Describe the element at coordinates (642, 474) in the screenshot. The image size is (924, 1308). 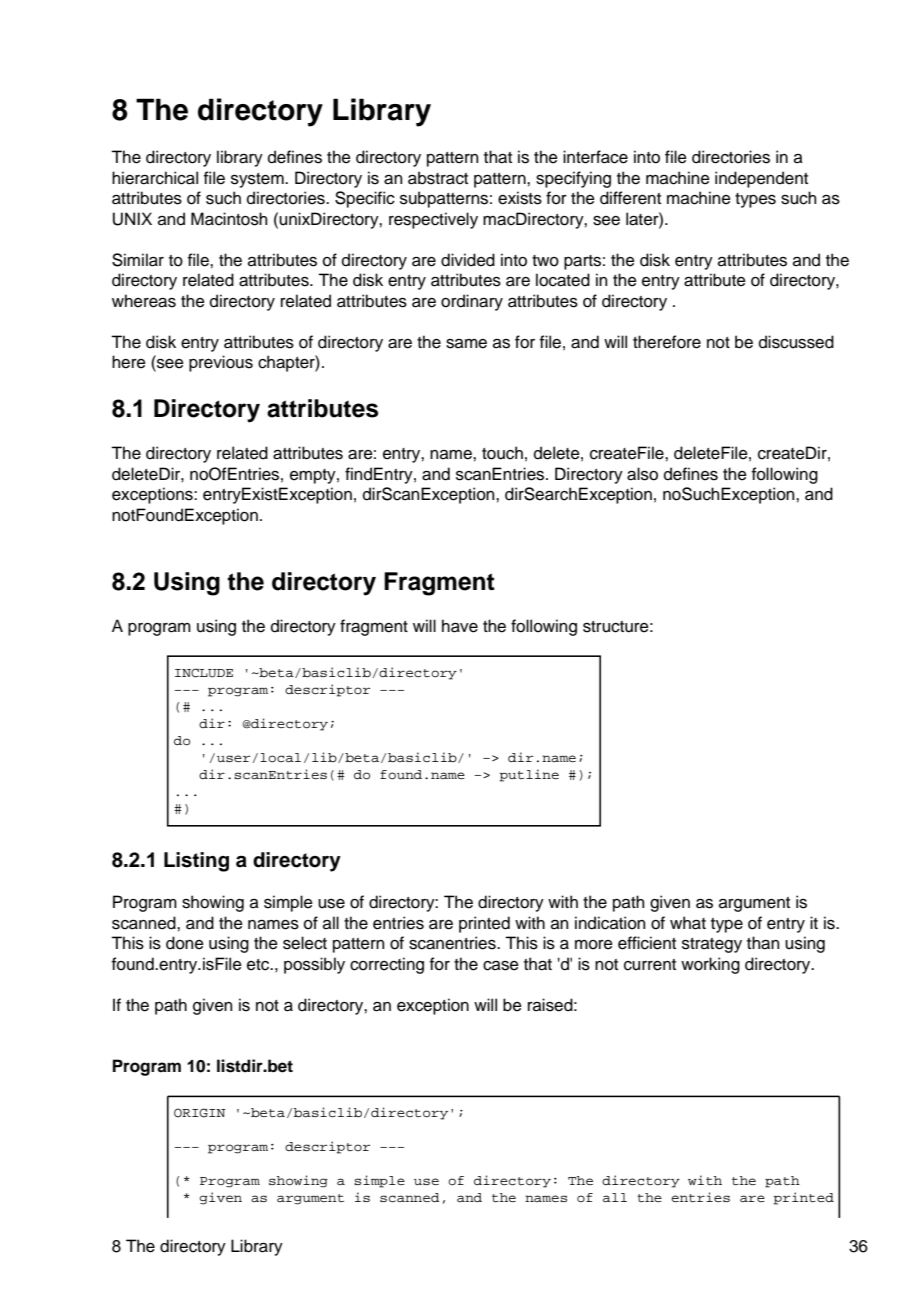
I see `also` at that location.
